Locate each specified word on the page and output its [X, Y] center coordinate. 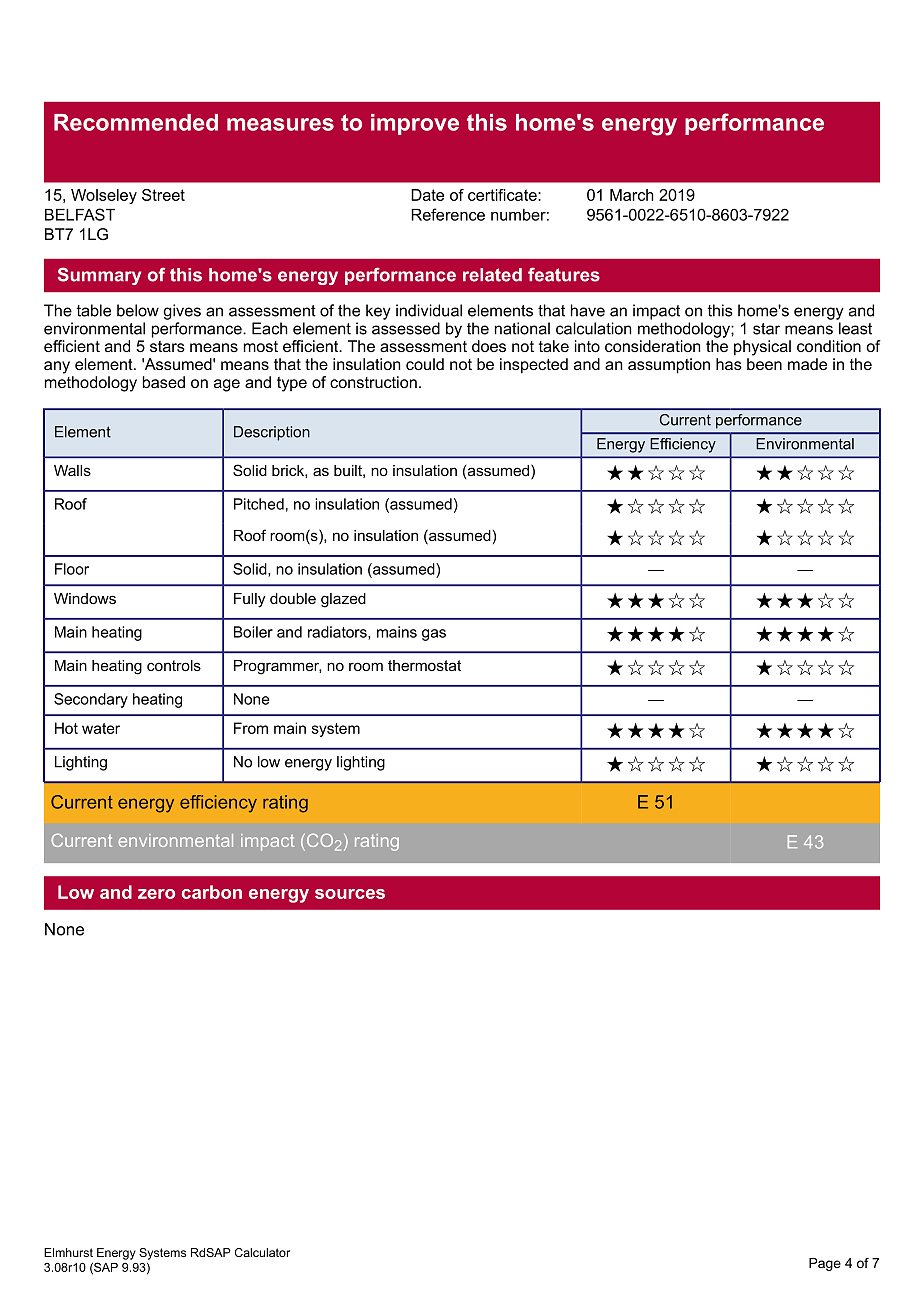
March [632, 195]
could [425, 364]
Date [427, 195]
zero [156, 894]
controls [174, 665]
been [764, 364]
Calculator [262, 1252]
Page [825, 1264]
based [164, 382]
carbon [212, 892]
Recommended [136, 122]
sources [350, 894]
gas [434, 635]
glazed [343, 600]
